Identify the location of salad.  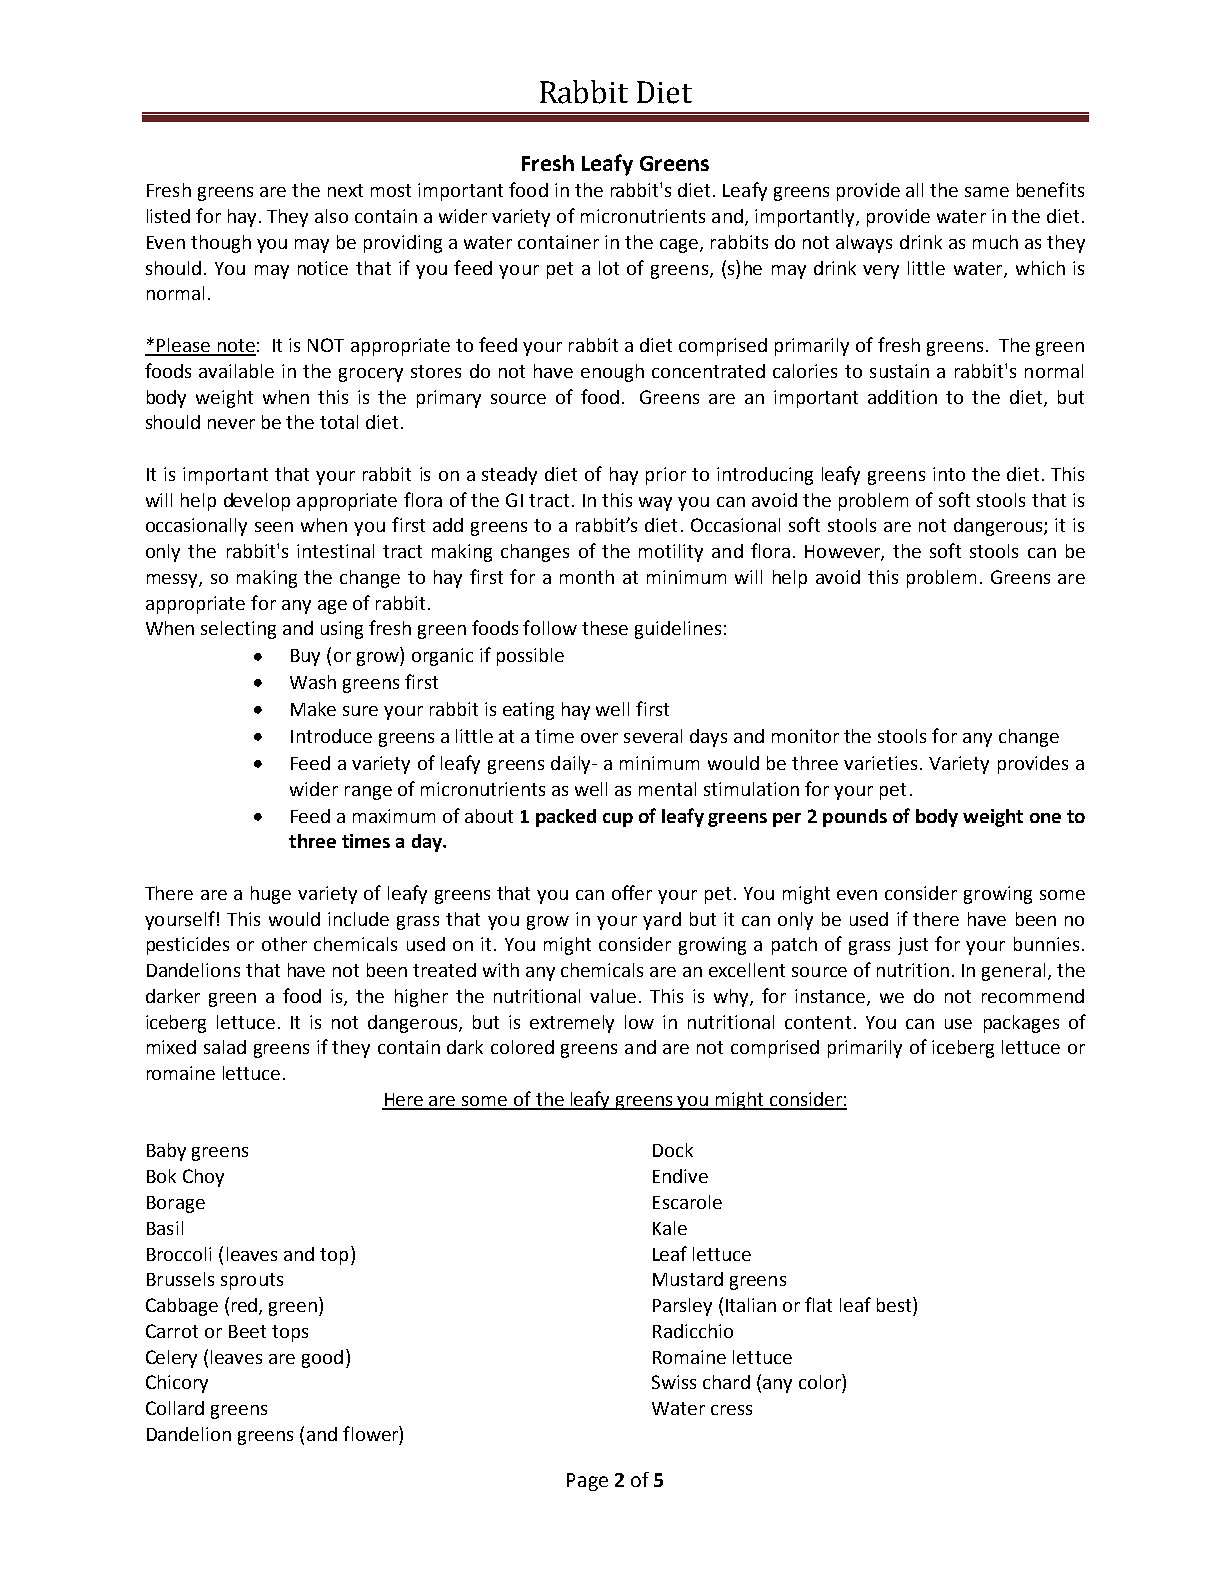
(225, 1047).
